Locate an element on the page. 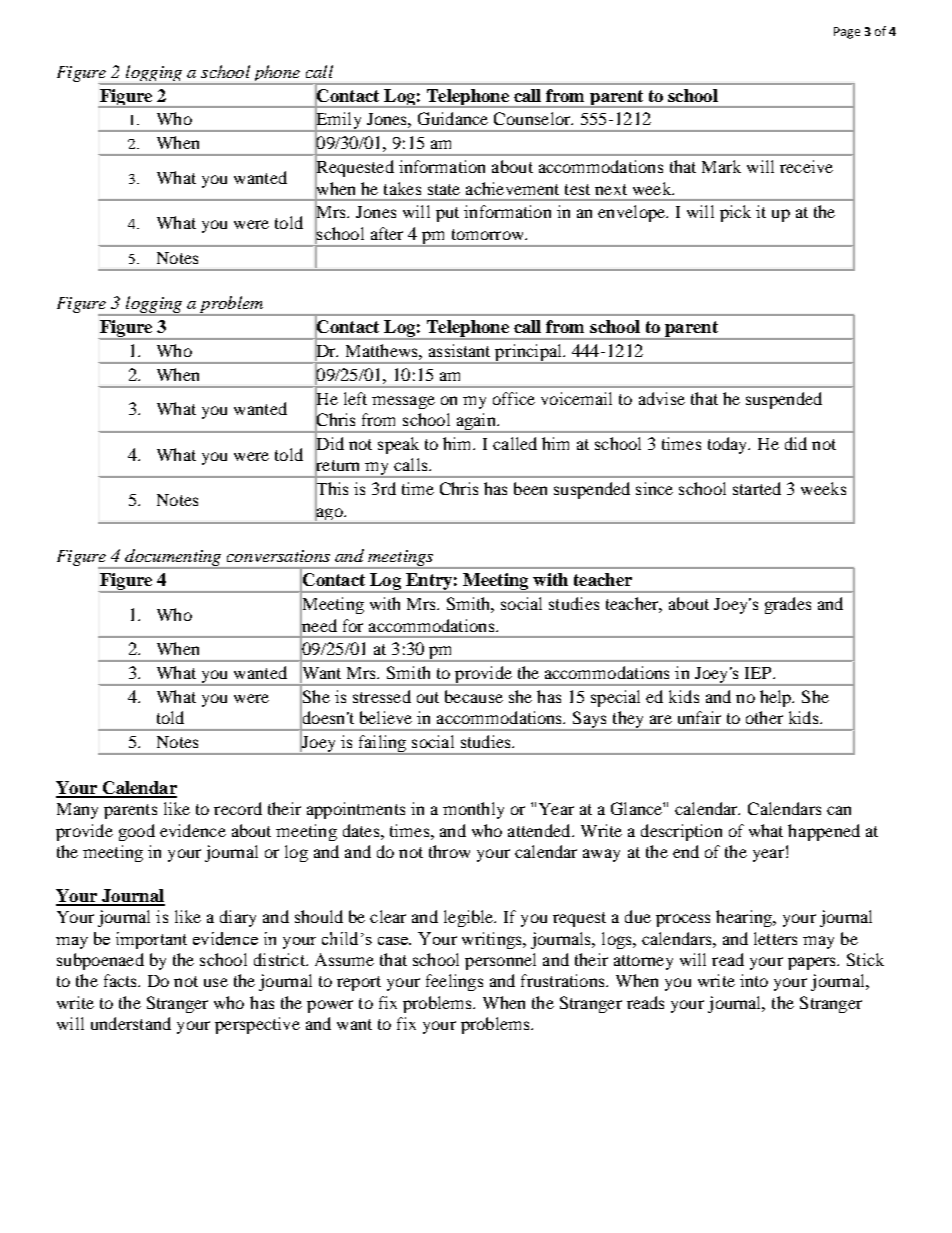  assistant is located at coordinates (459, 350).
